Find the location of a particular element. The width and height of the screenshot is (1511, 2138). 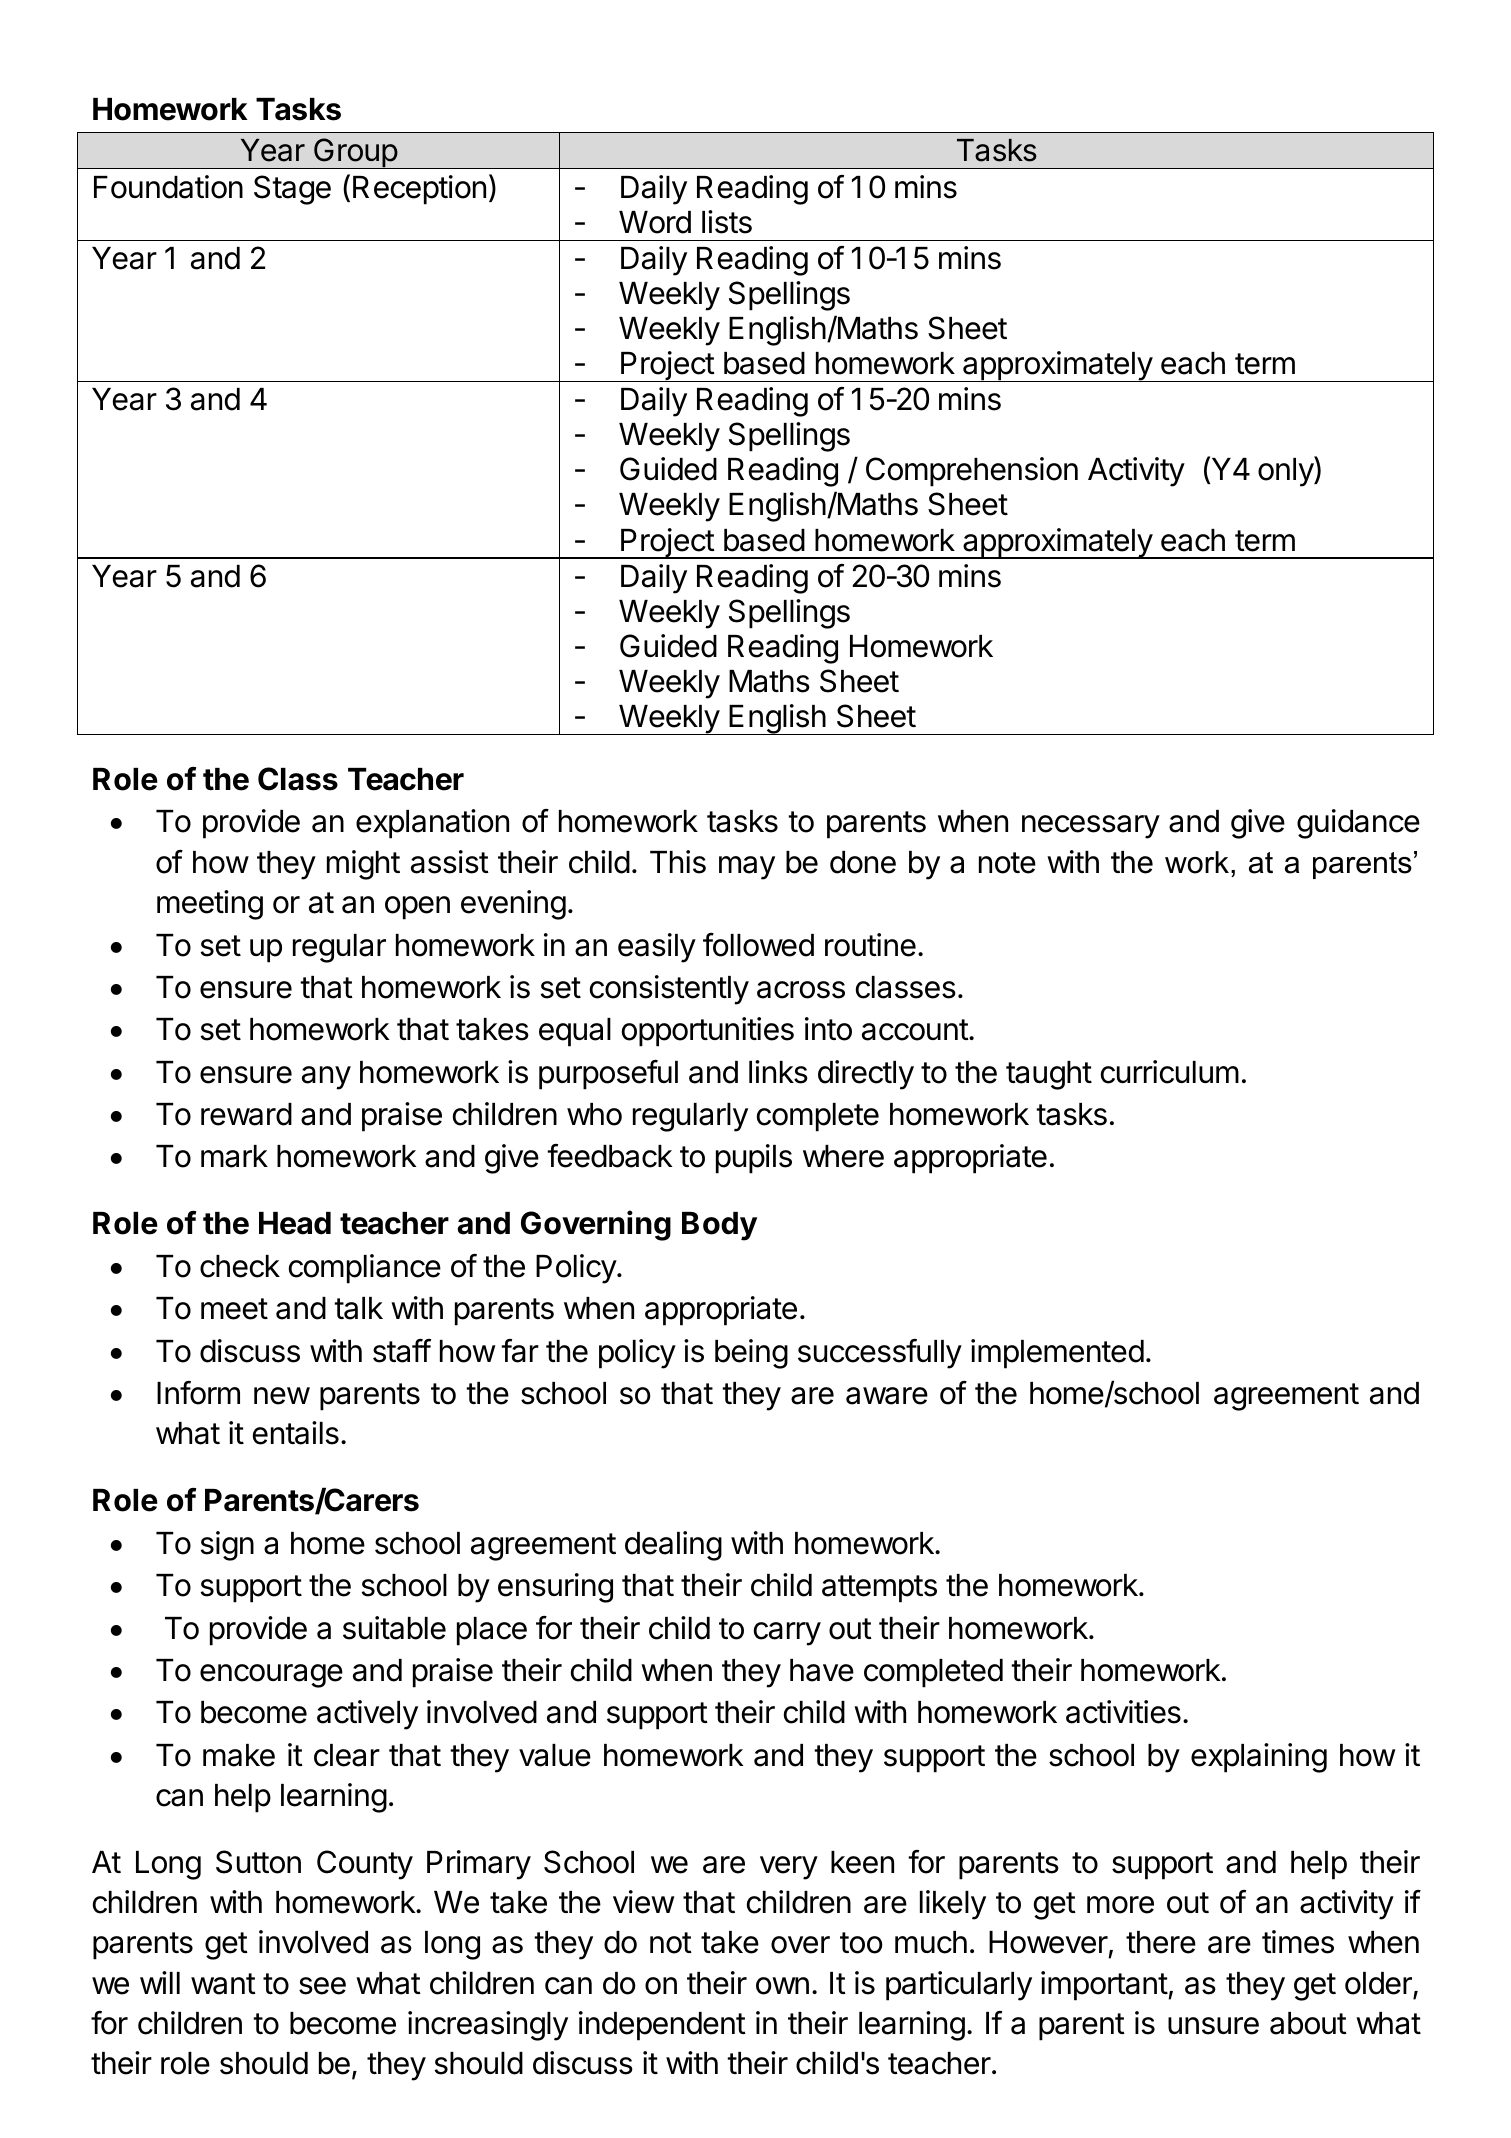

implemented is located at coordinates (1057, 1354).
